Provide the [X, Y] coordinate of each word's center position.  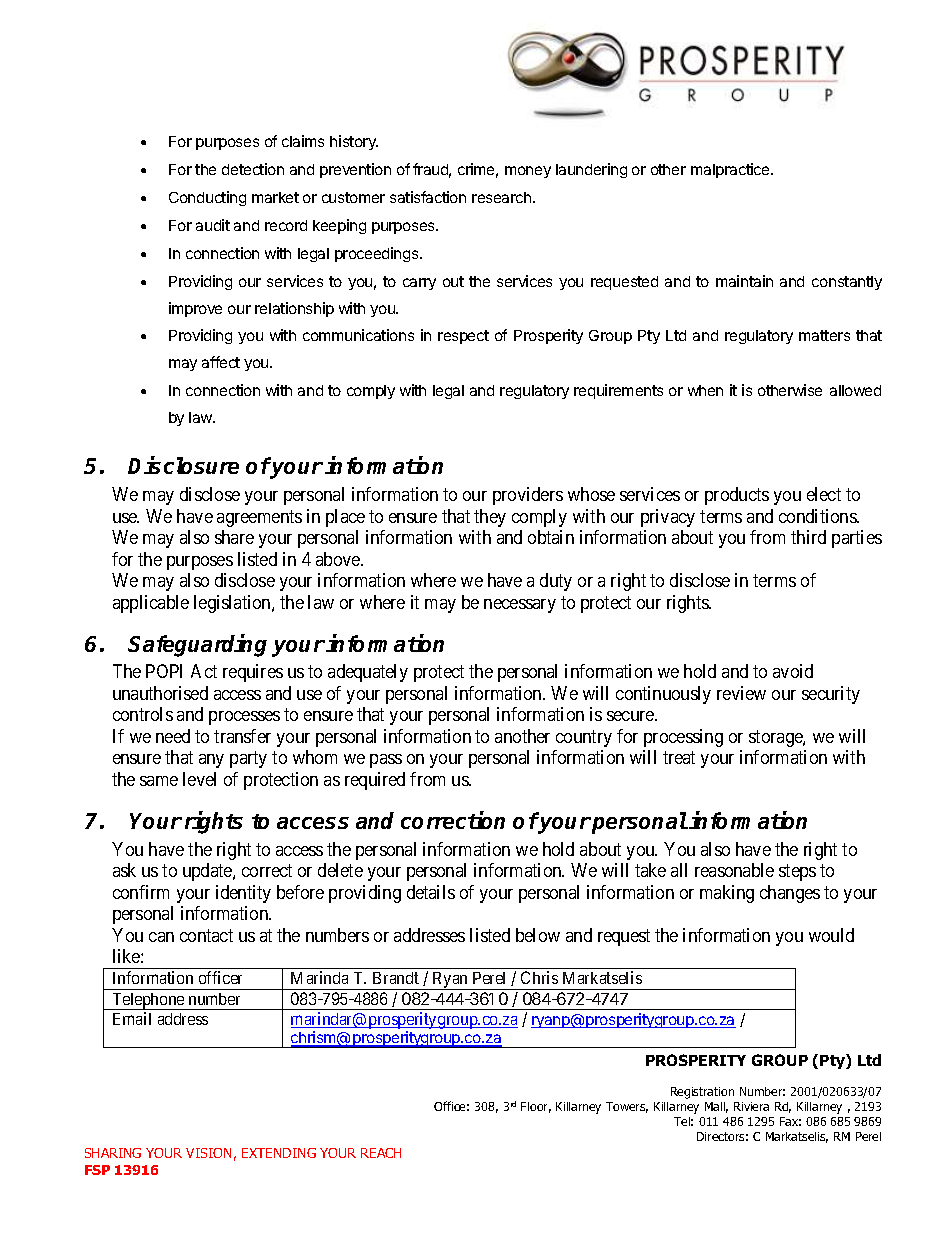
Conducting [207, 198]
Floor [536, 1107]
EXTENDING [279, 1153]
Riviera [751, 1106]
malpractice [731, 170]
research [503, 197]
